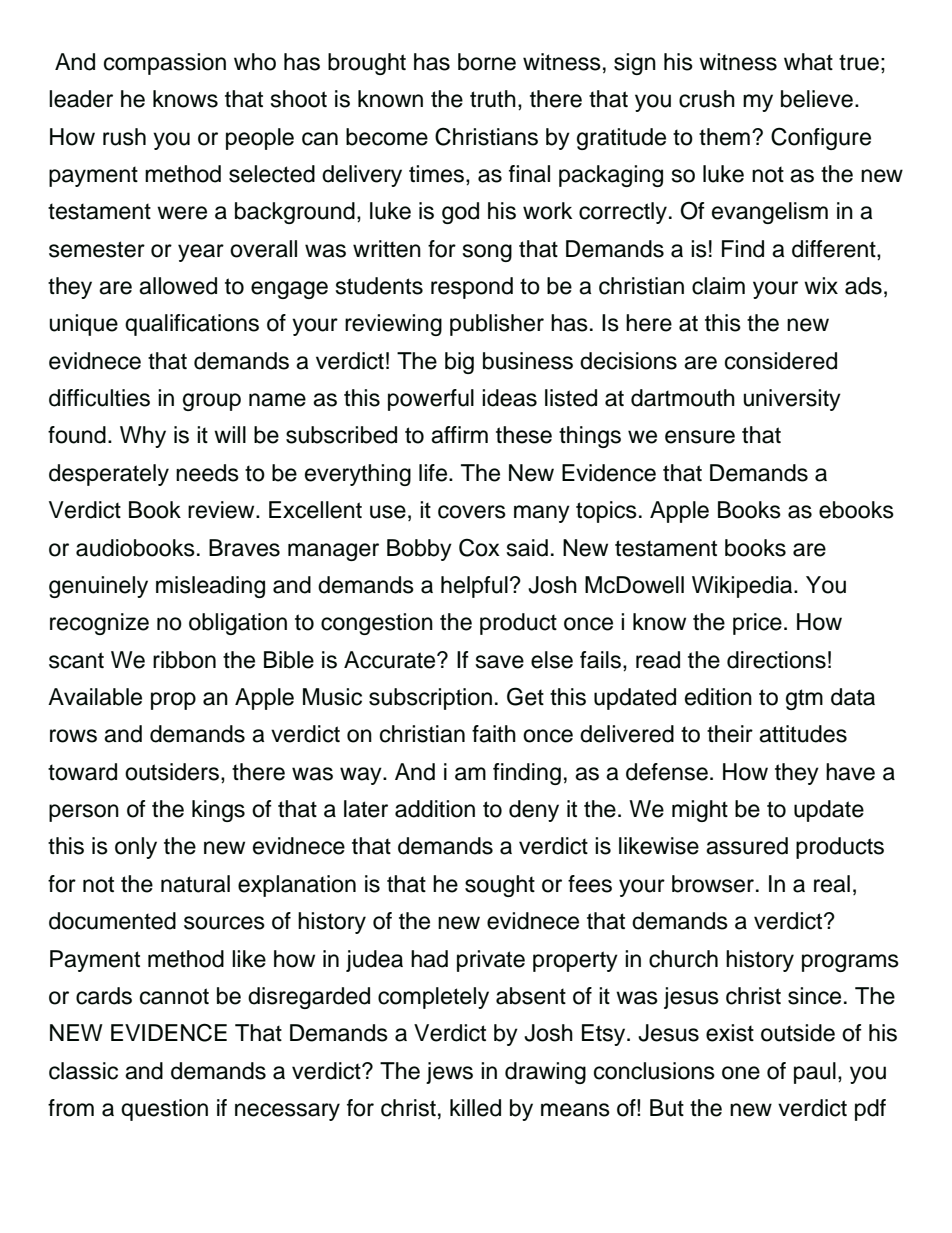 This screenshot has width=952, height=1233. Describe the element at coordinates (493, 99) in the screenshot. I see `truth` at that location.
